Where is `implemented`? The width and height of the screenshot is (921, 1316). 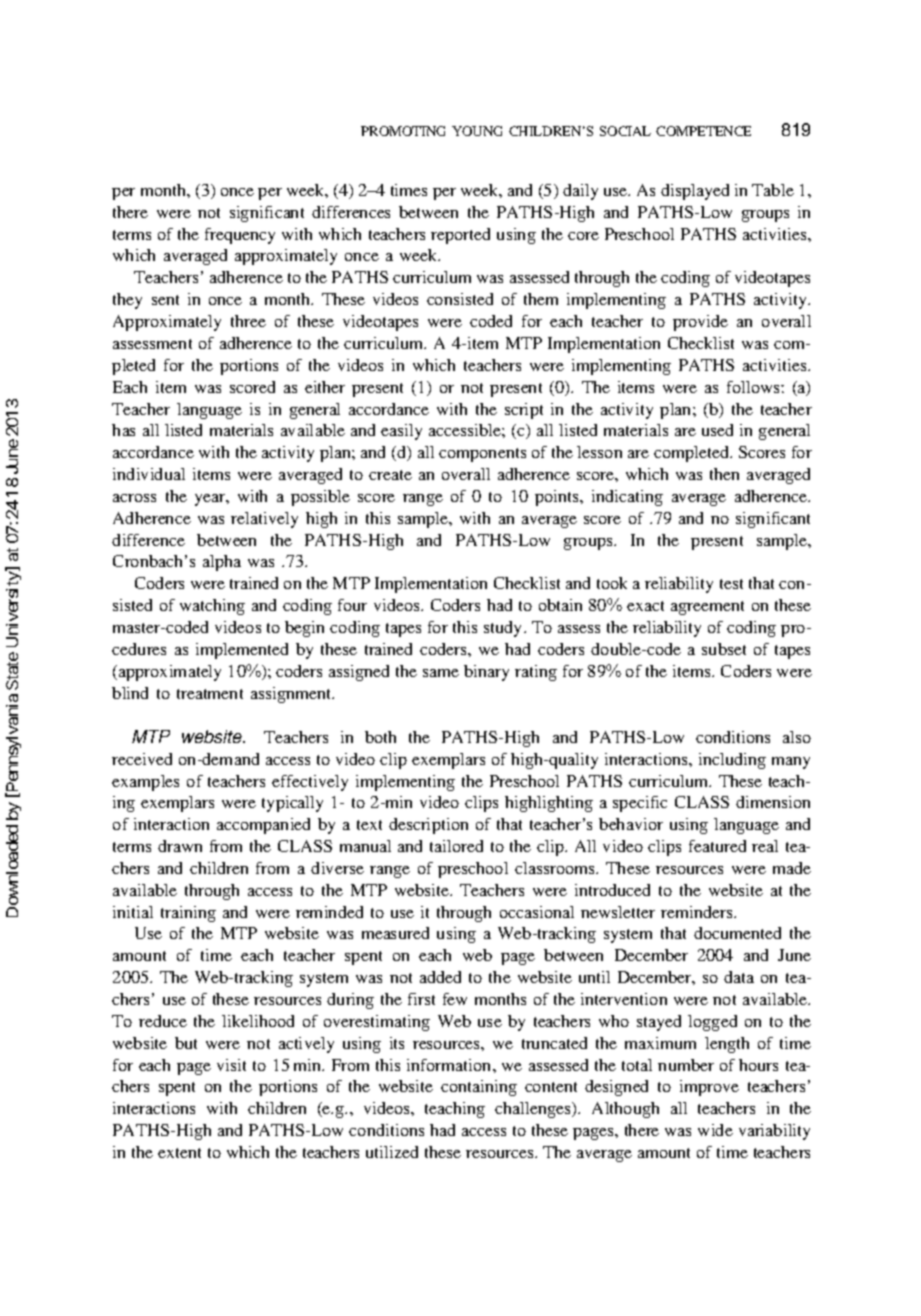
implemented is located at coordinates (242, 651).
